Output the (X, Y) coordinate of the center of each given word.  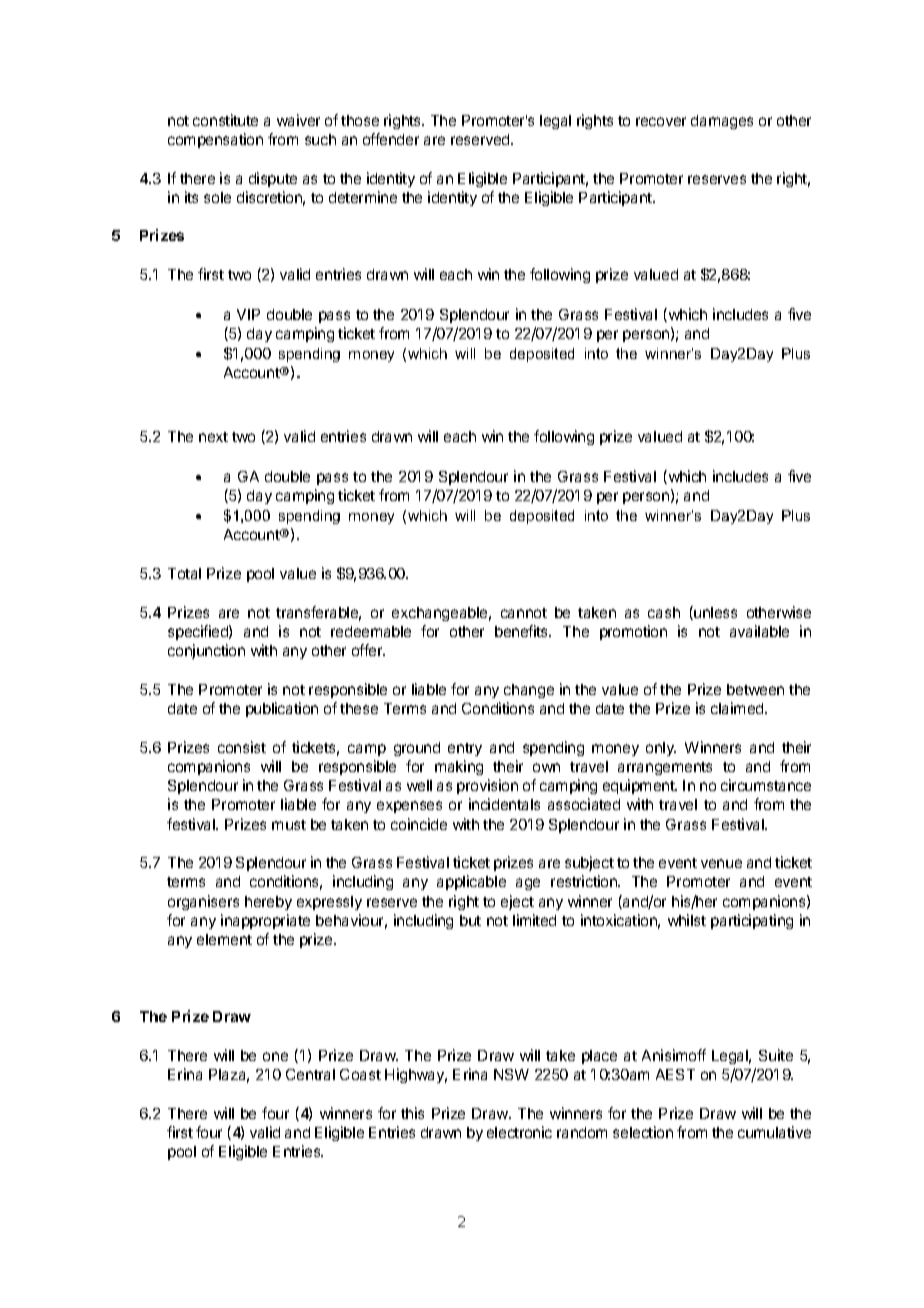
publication (282, 709)
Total (184, 573)
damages (722, 122)
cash (664, 612)
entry (465, 749)
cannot (524, 613)
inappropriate (265, 921)
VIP (248, 314)
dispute (273, 179)
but (470, 920)
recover (661, 121)
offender (391, 139)
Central (310, 1074)
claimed (738, 708)
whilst (687, 920)
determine (363, 197)
